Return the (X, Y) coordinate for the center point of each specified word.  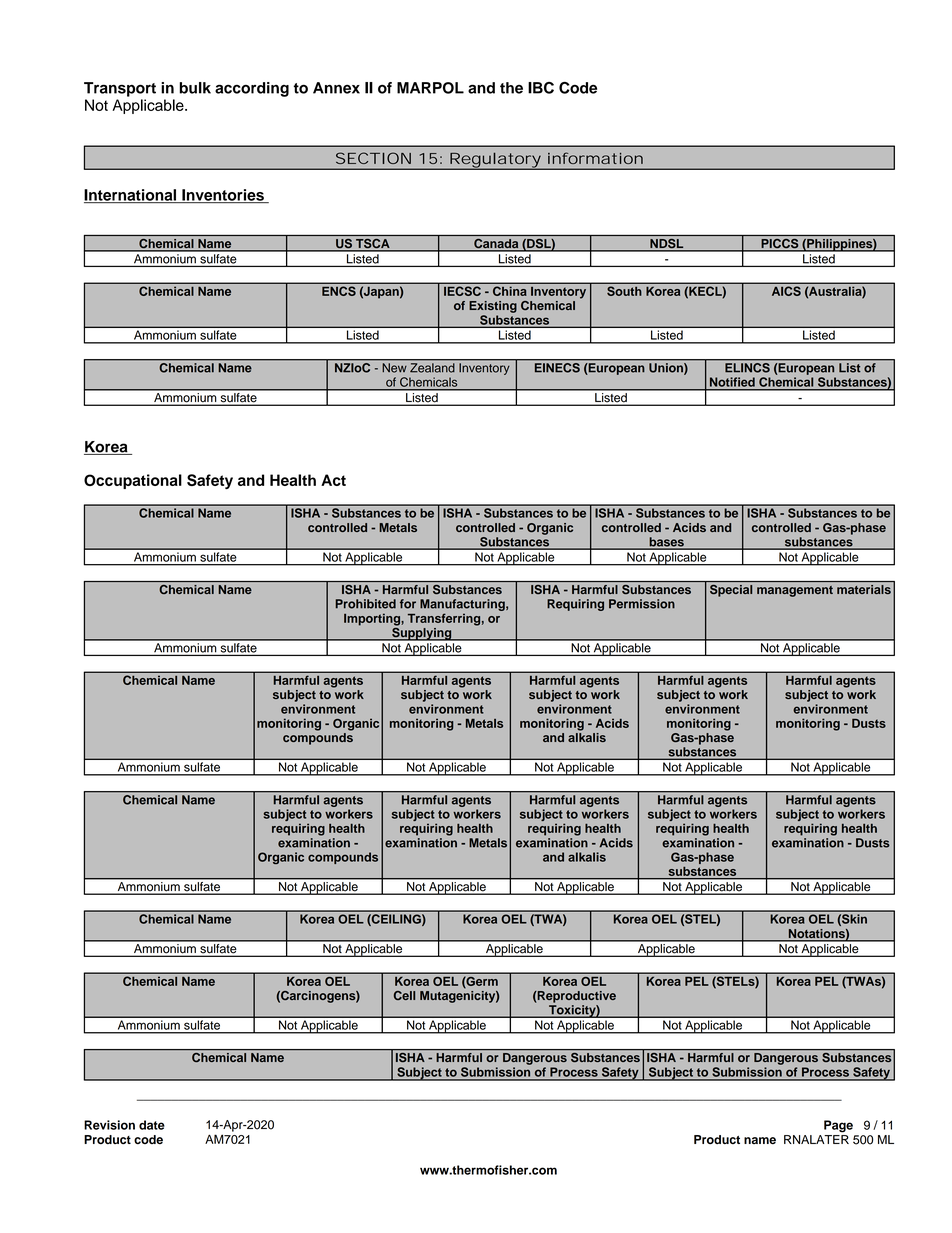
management (795, 591)
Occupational (133, 481)
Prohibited (365, 604)
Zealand (432, 368)
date (152, 1125)
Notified (732, 382)
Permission (642, 604)
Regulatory (495, 161)
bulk (195, 88)
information (595, 158)
